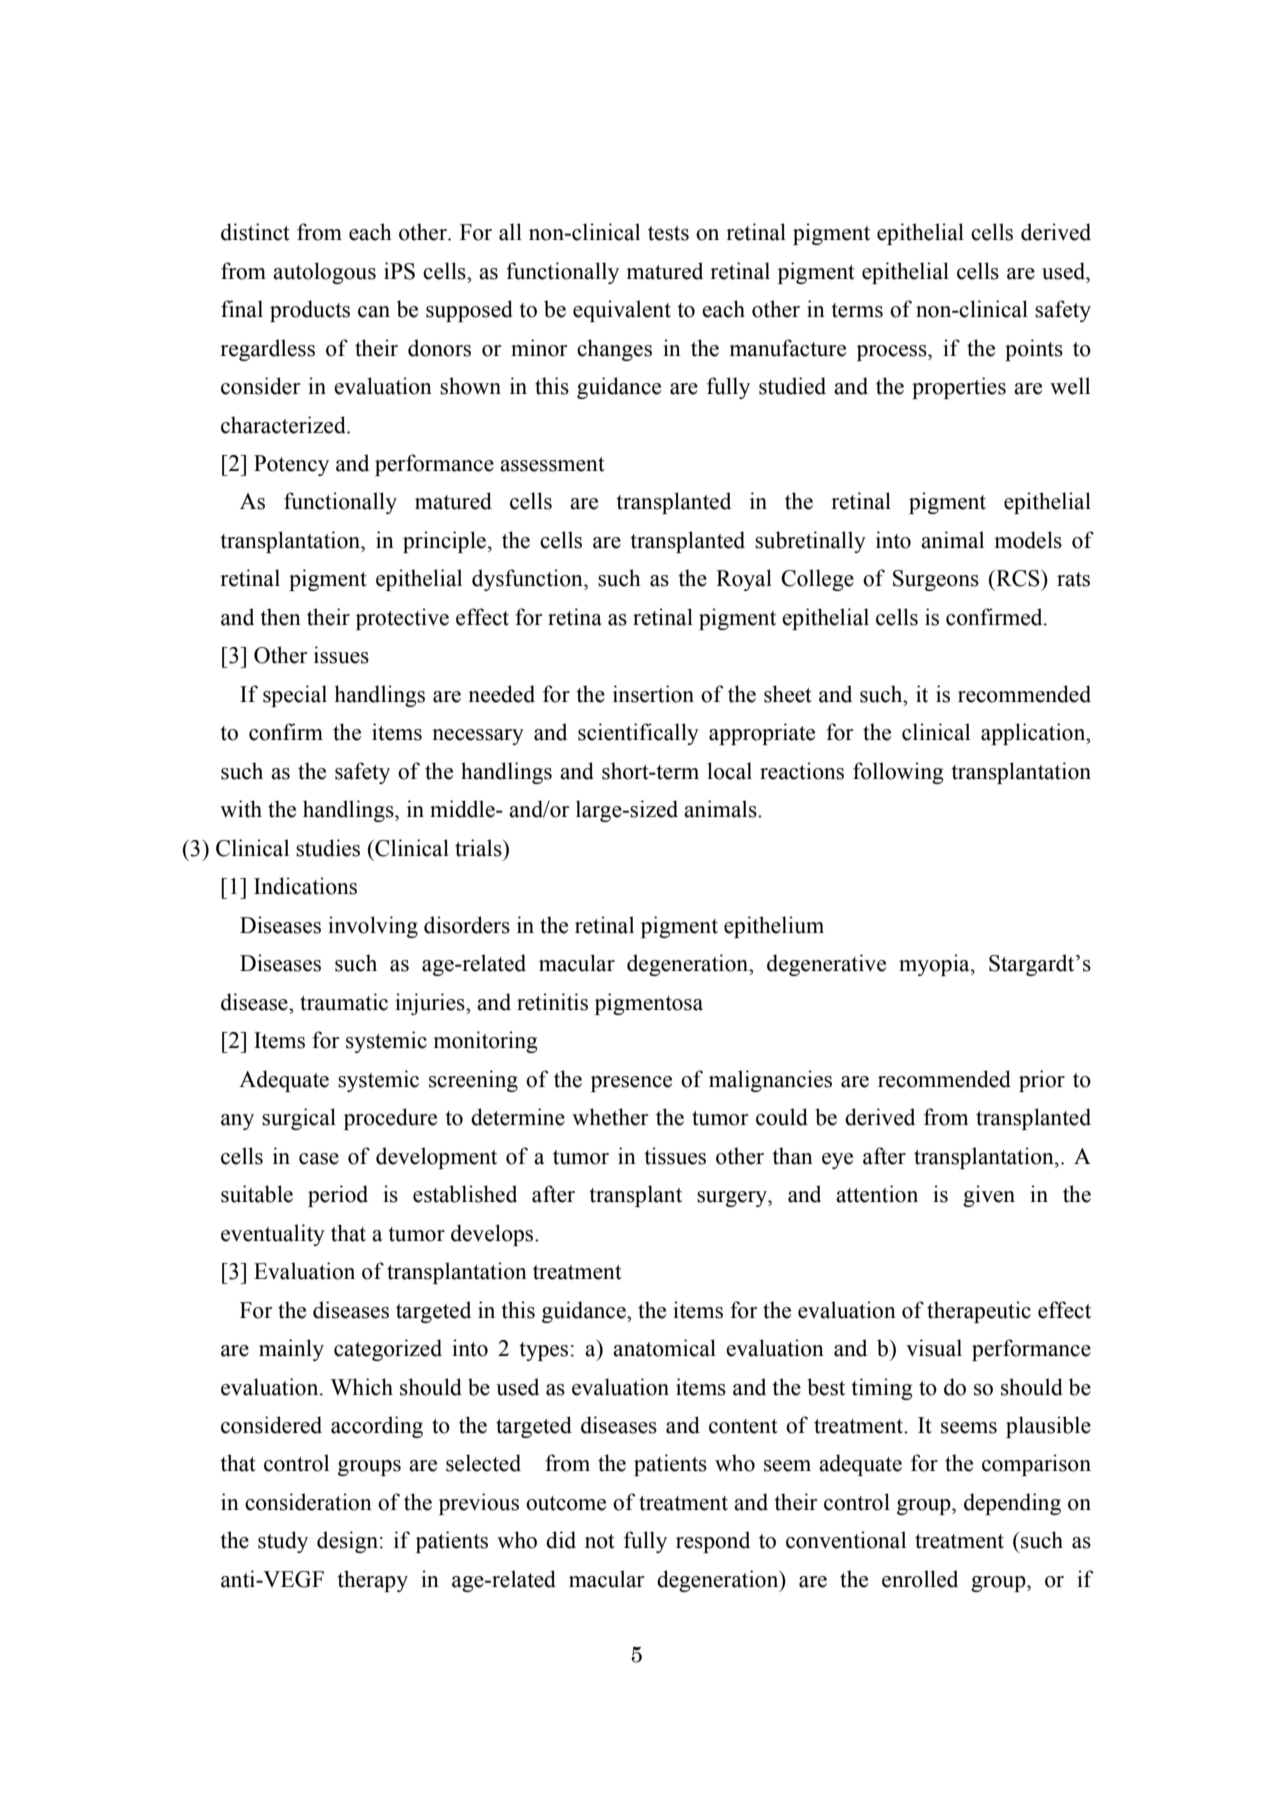  Describe the element at coordinates (826, 965) in the image. I see `degenerative` at that location.
